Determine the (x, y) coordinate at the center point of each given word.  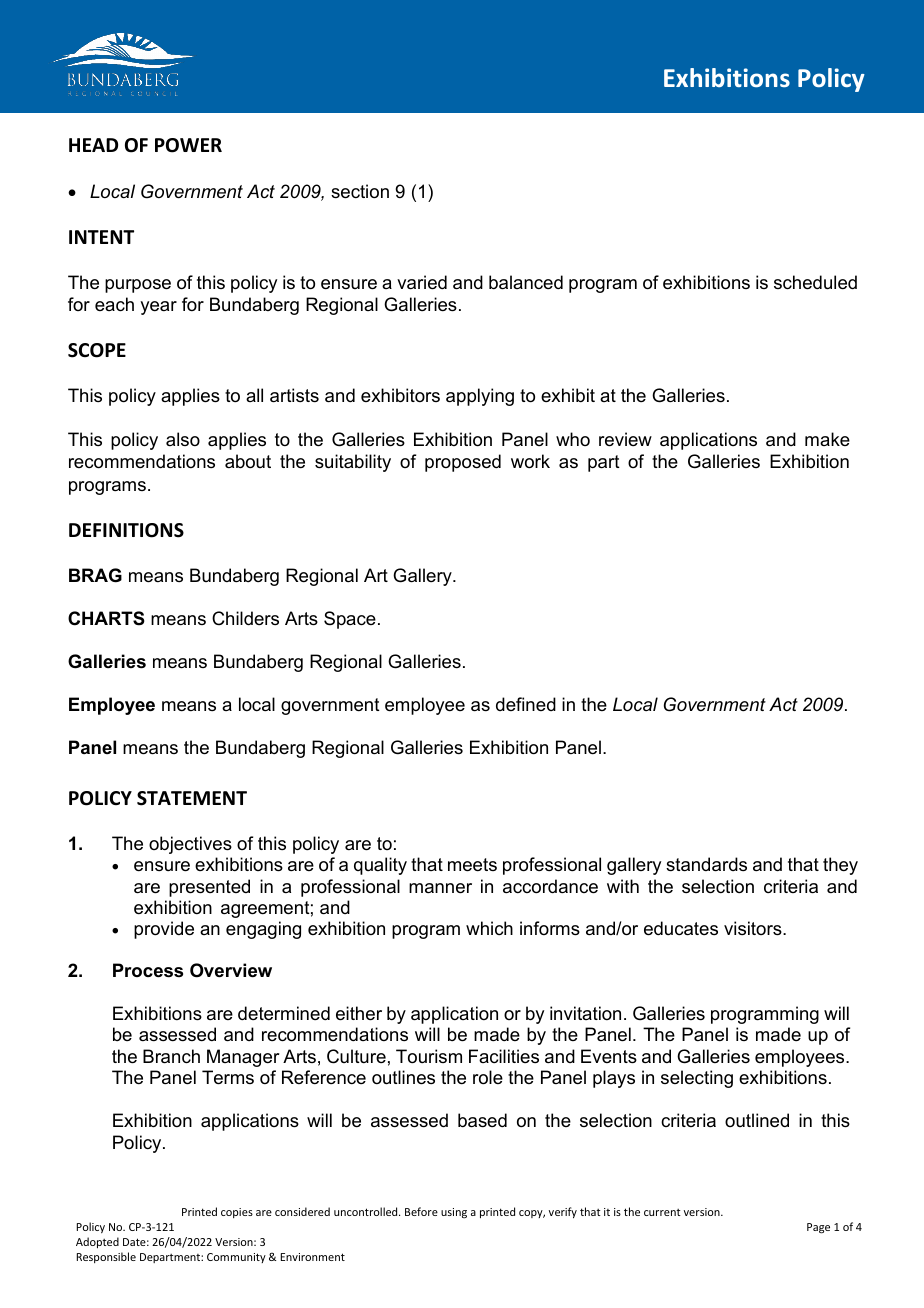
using (454, 1213)
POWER (188, 145)
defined (526, 704)
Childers (245, 618)
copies (237, 1213)
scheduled (815, 282)
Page (818, 1228)
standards (706, 864)
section (360, 191)
